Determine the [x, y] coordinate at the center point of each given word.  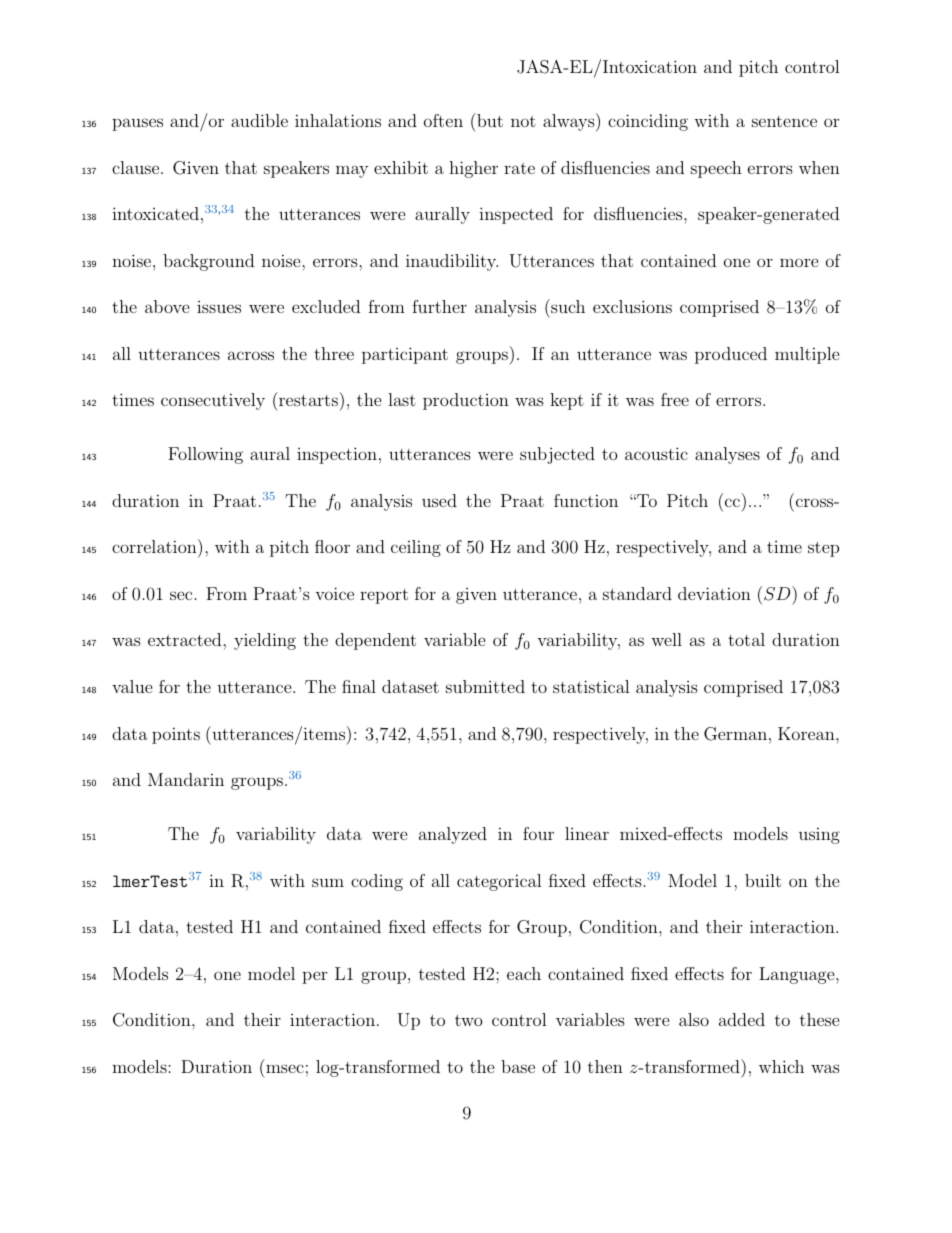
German [735, 734]
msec [285, 1068]
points [176, 735]
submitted [485, 686]
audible [259, 120]
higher [473, 169]
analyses [727, 455]
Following [205, 455]
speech [716, 169]
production [466, 401]
